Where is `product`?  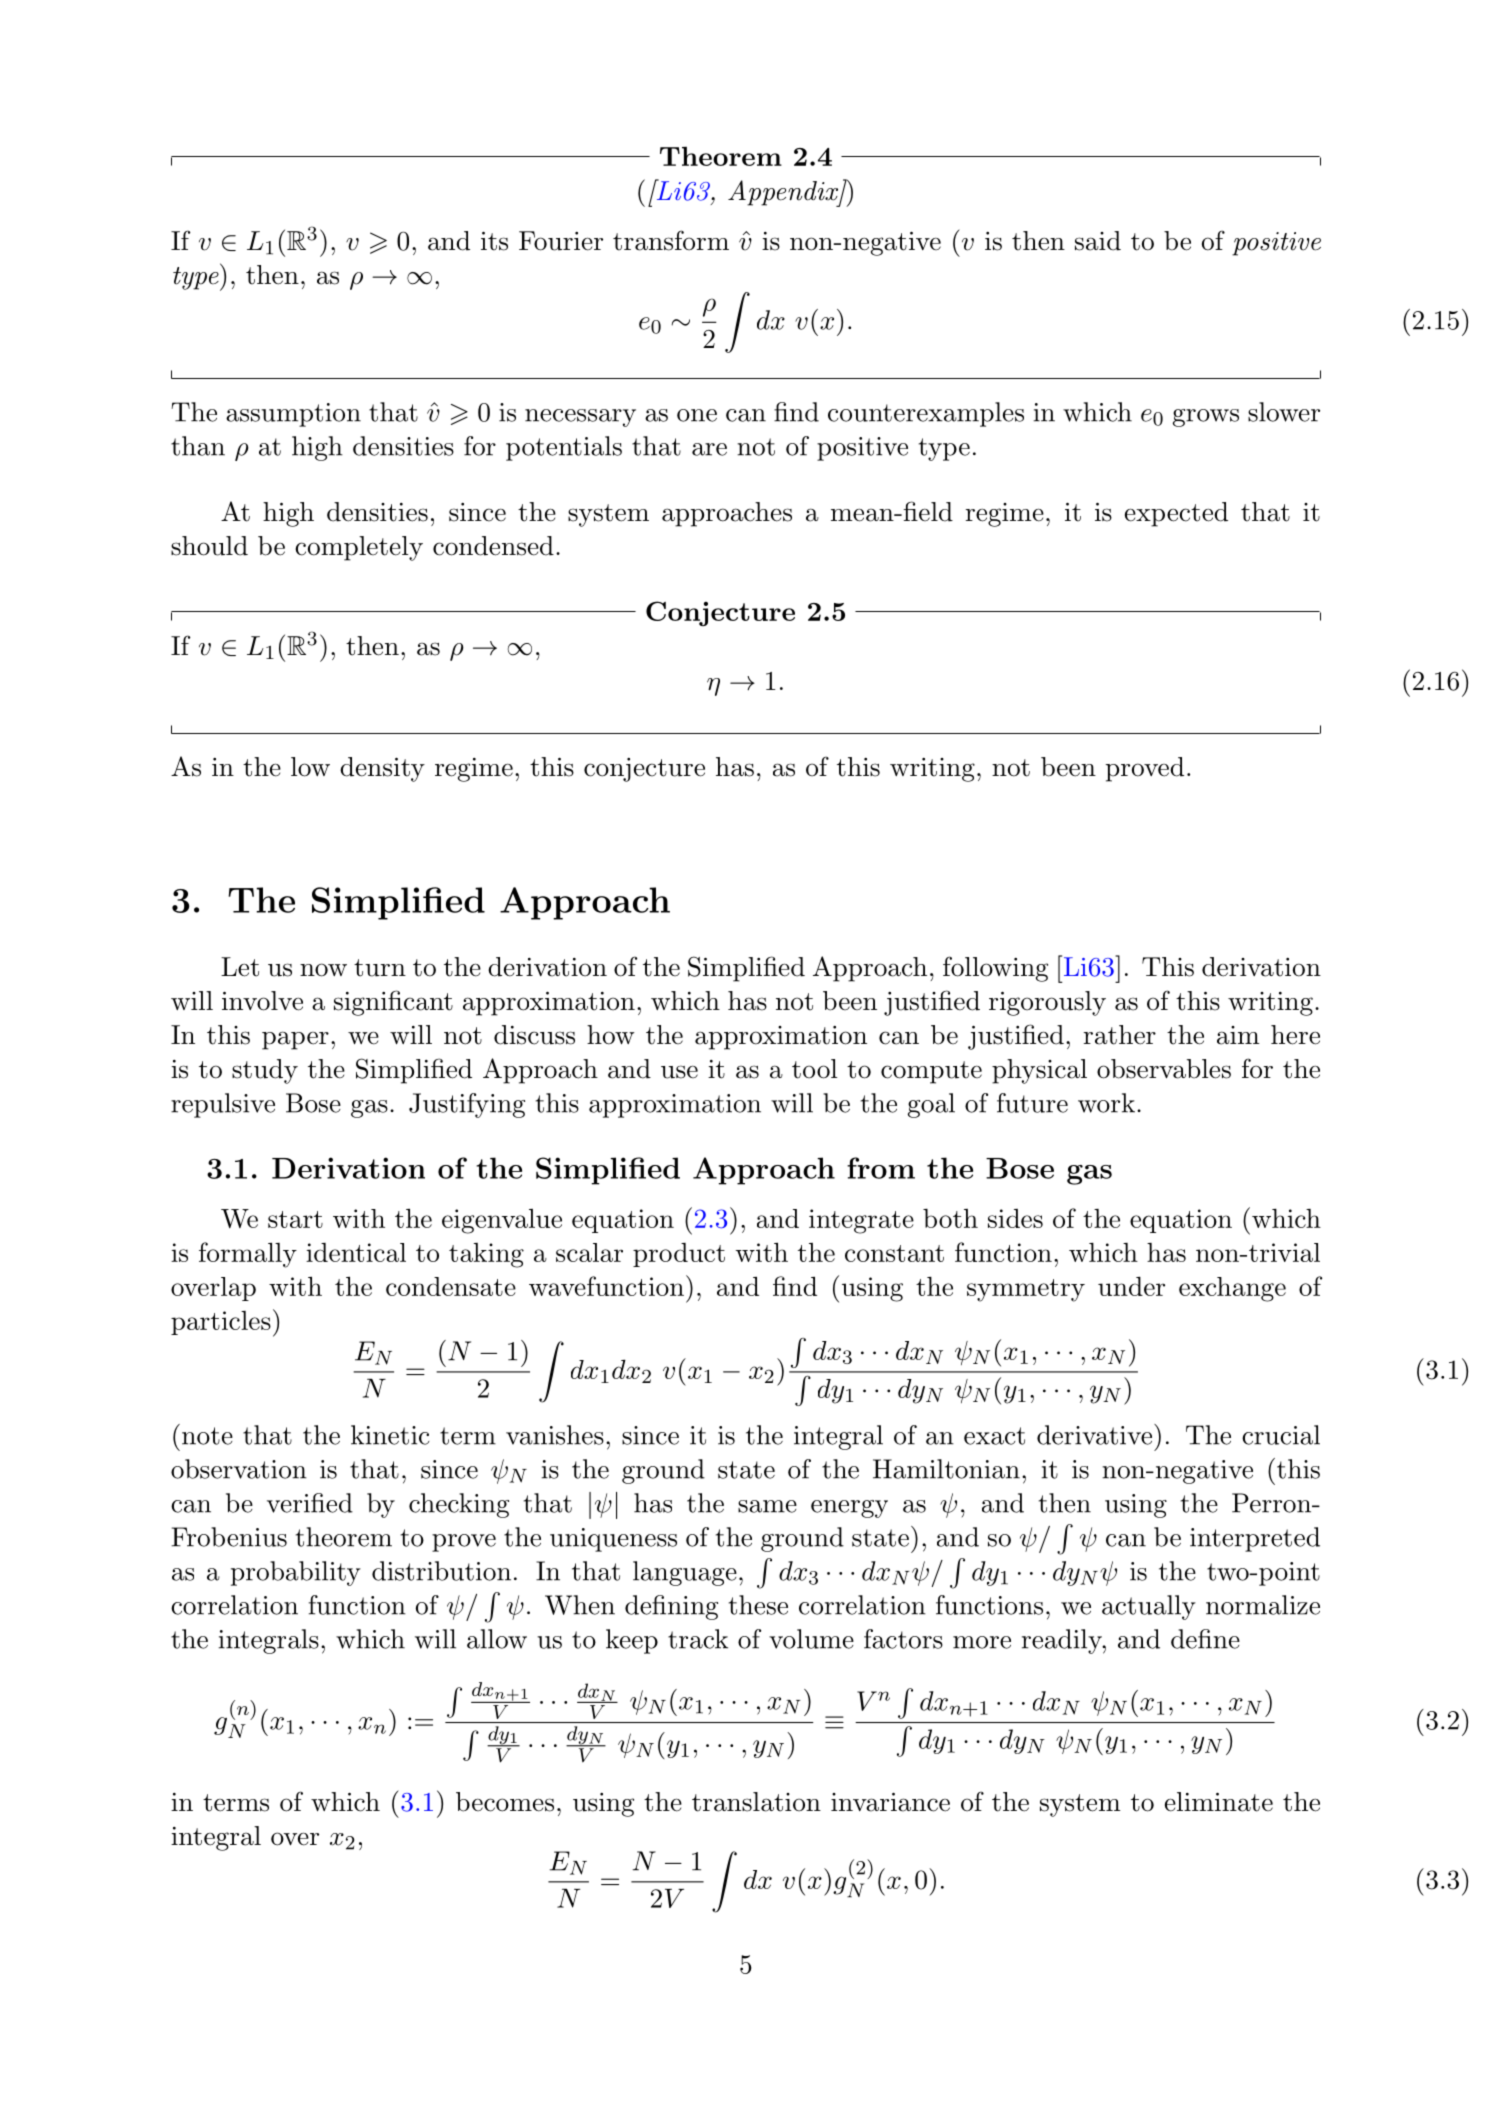 product is located at coordinates (679, 1255).
